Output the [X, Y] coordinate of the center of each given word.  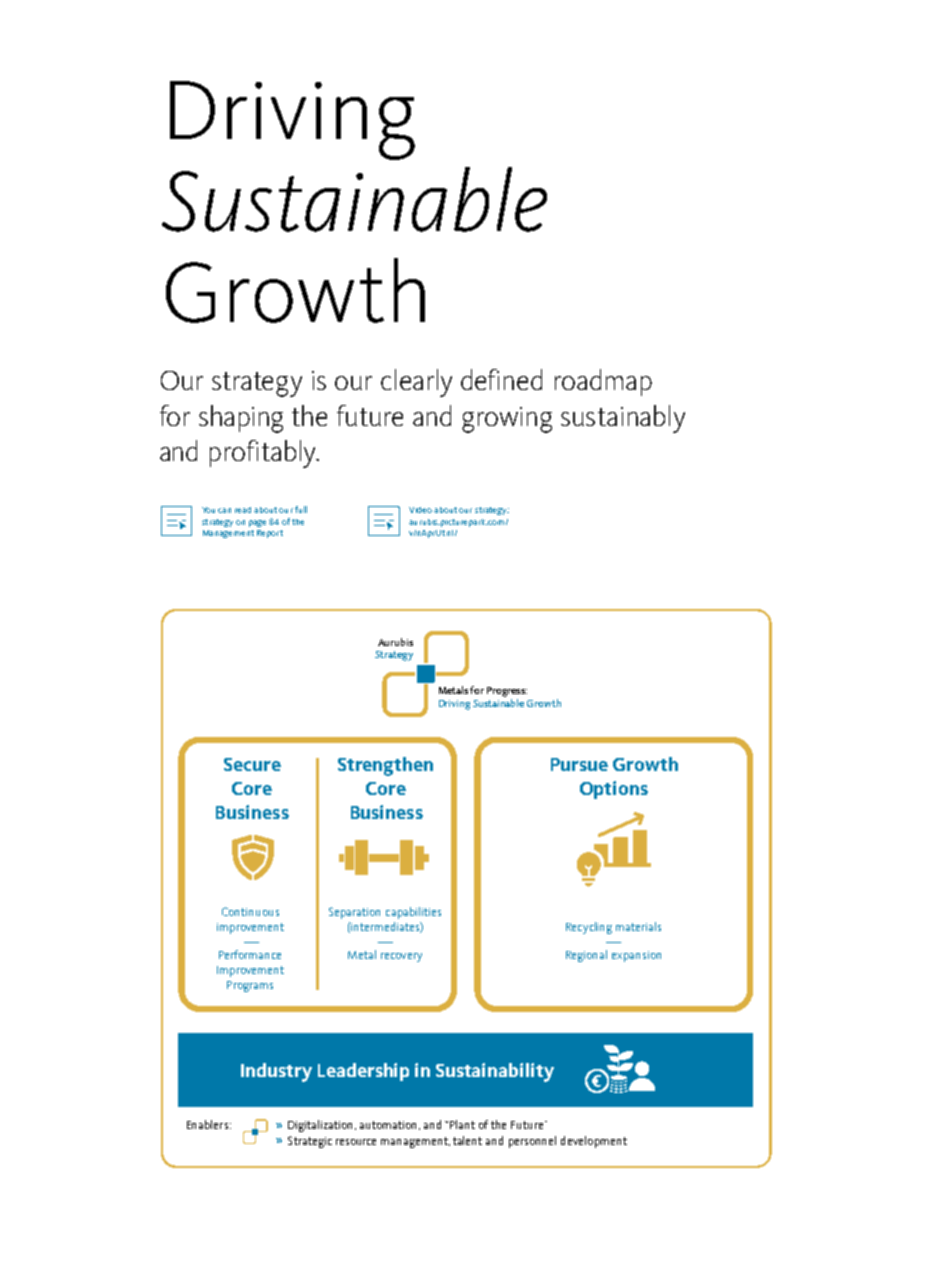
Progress [507, 692]
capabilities [413, 913]
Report [270, 534]
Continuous [250, 911]
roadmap [603, 382]
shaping [241, 419]
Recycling [589, 928]
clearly [416, 383]
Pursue [579, 764]
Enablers [207, 1124]
